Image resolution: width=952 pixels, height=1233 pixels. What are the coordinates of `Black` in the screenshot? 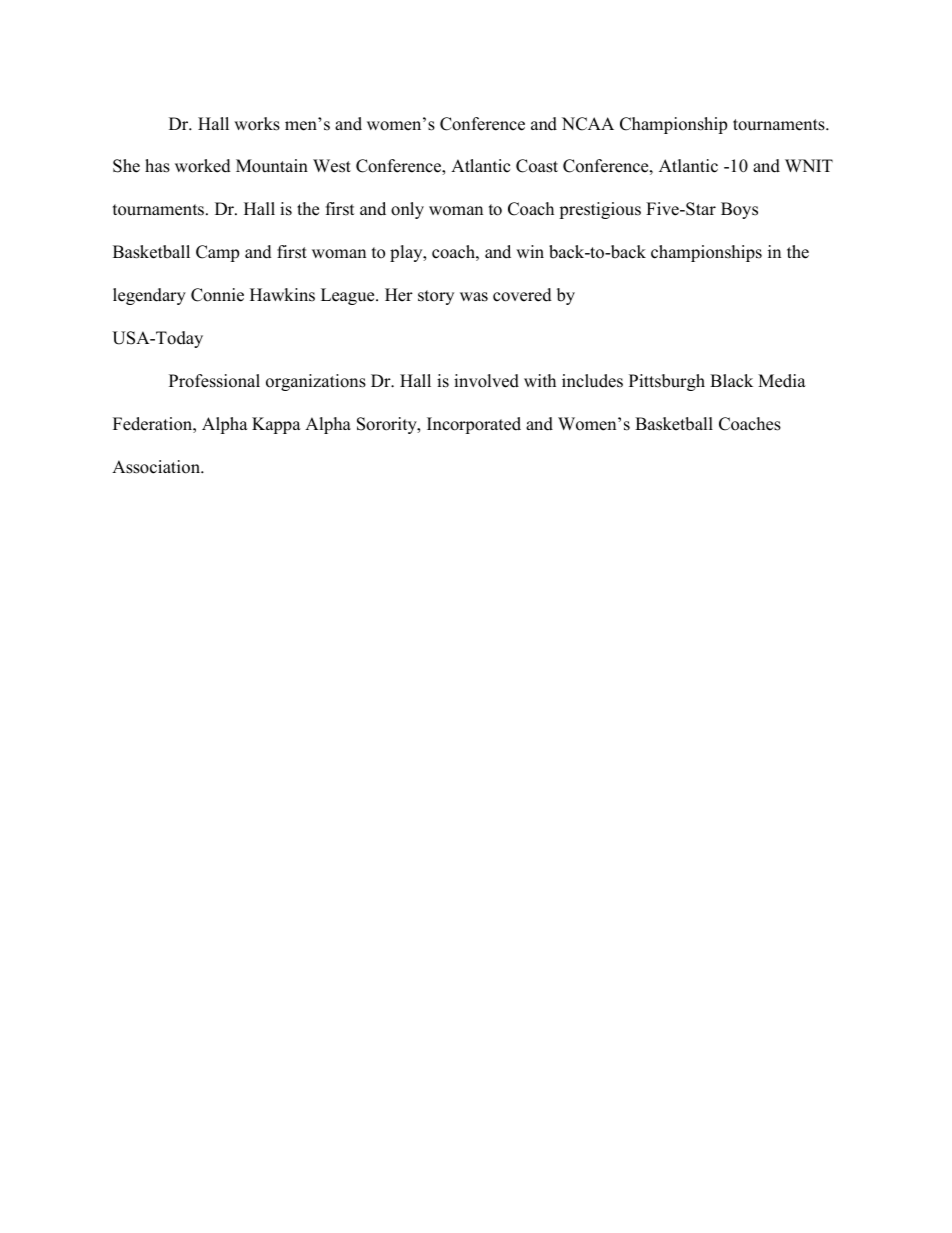 It's located at (731, 381).
